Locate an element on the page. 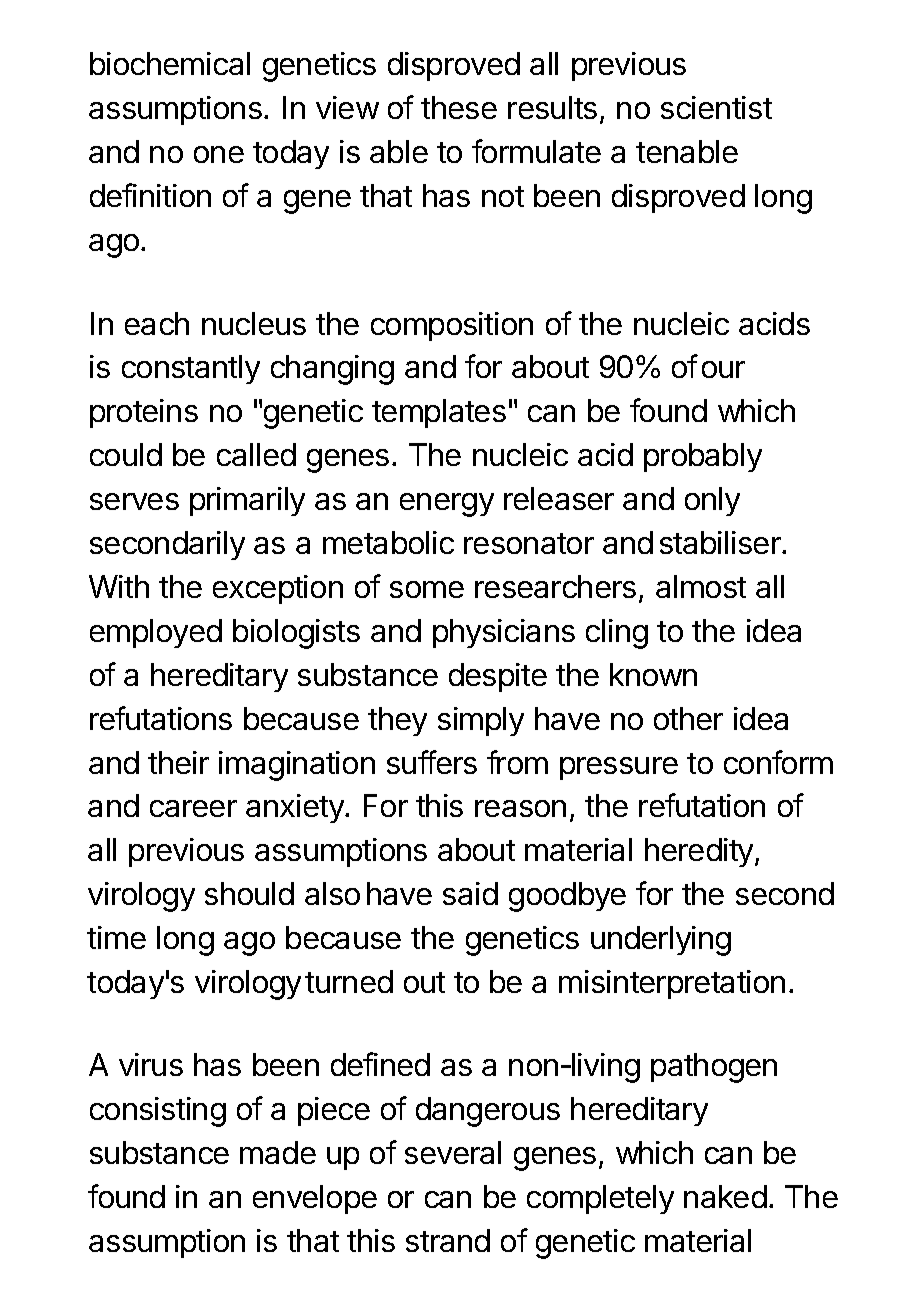 Image resolution: width=924 pixels, height=1308 pixels. known is located at coordinates (653, 674).
